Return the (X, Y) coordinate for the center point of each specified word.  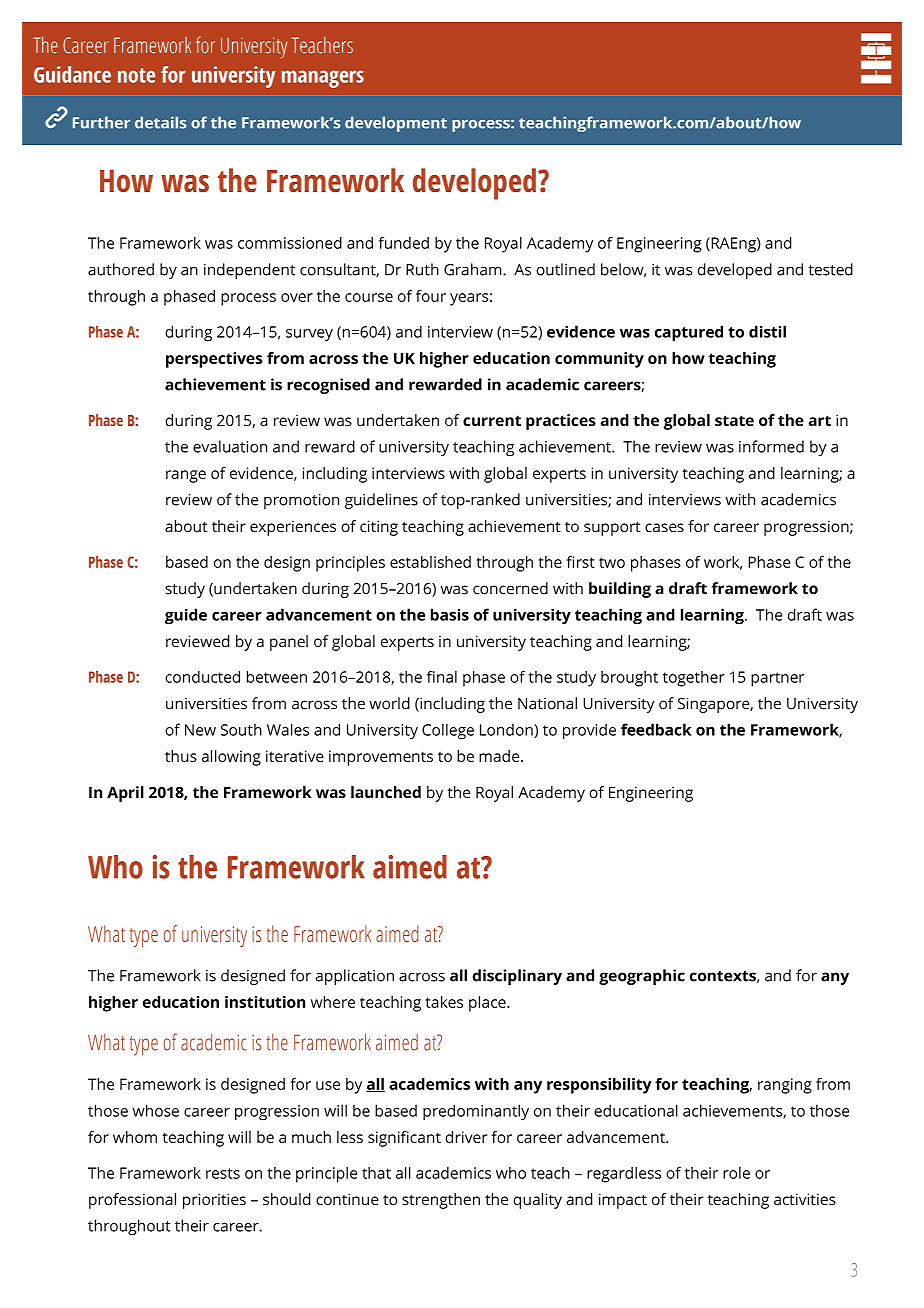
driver (466, 1137)
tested (830, 269)
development (396, 124)
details (160, 122)
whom (135, 1137)
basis (450, 614)
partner (777, 679)
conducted (202, 677)
